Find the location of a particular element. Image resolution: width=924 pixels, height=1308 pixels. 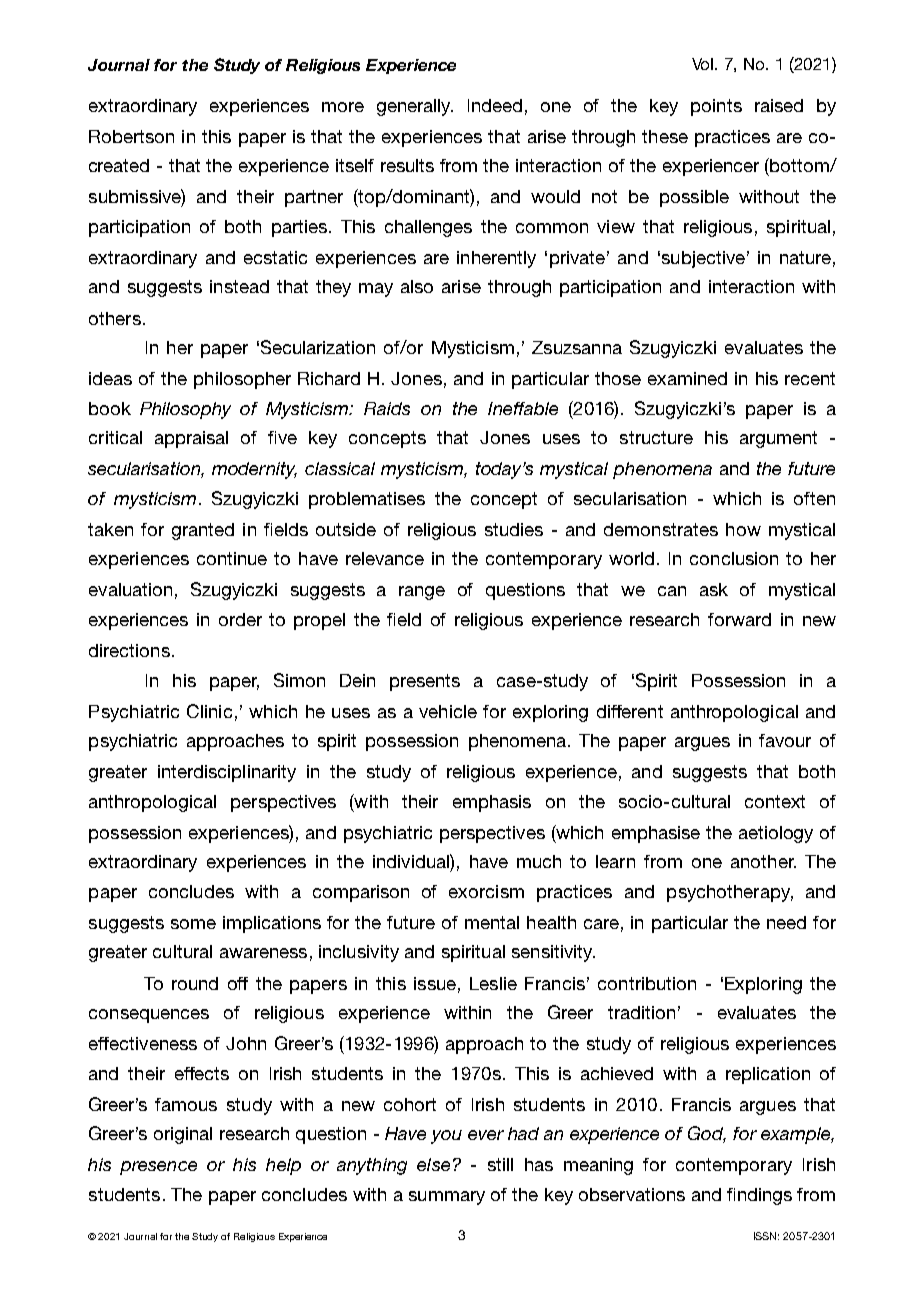

God is located at coordinates (707, 1134).
